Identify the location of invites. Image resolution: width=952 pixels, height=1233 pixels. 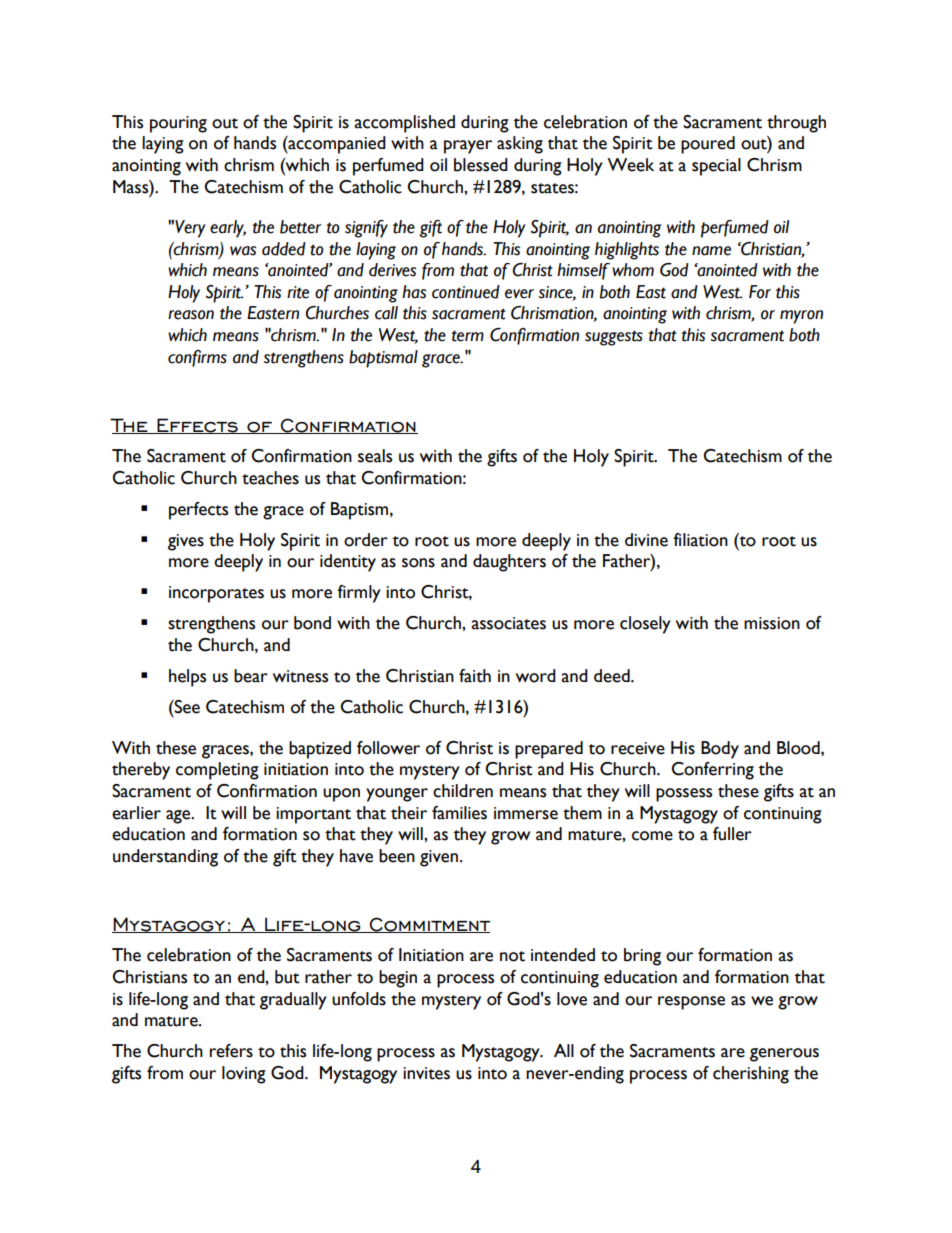
(426, 1073).
